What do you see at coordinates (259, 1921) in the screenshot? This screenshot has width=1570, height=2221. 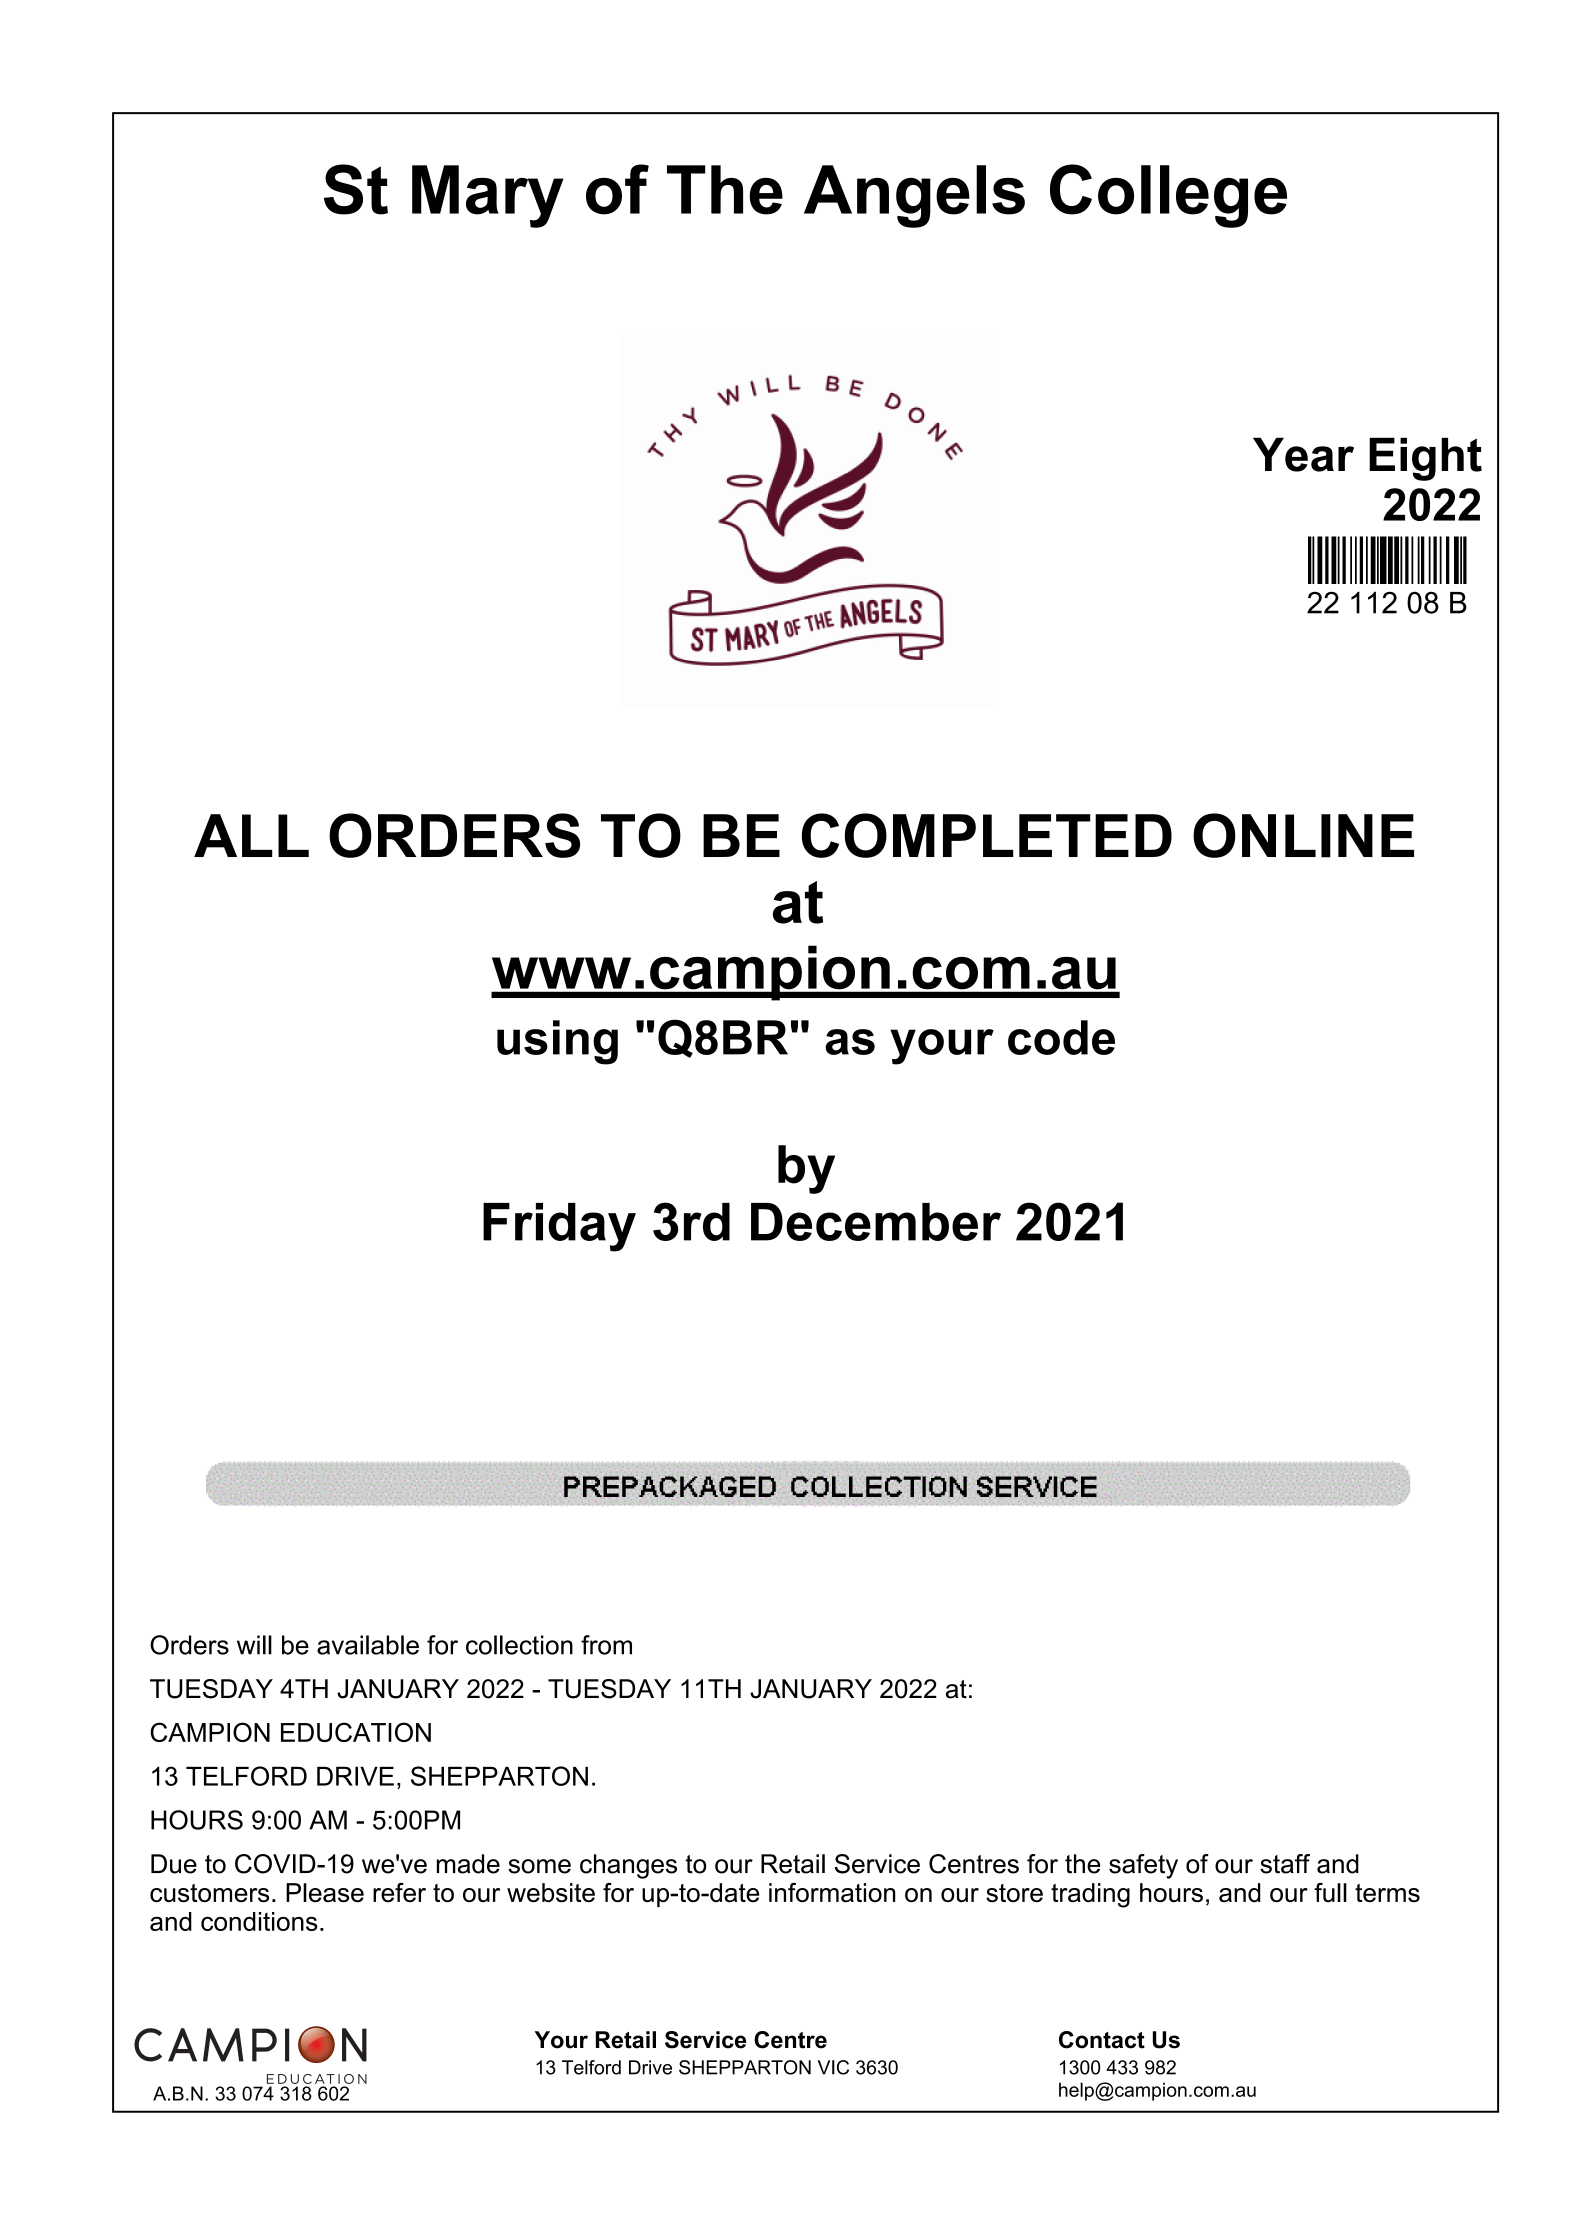 I see `conditions` at bounding box center [259, 1921].
